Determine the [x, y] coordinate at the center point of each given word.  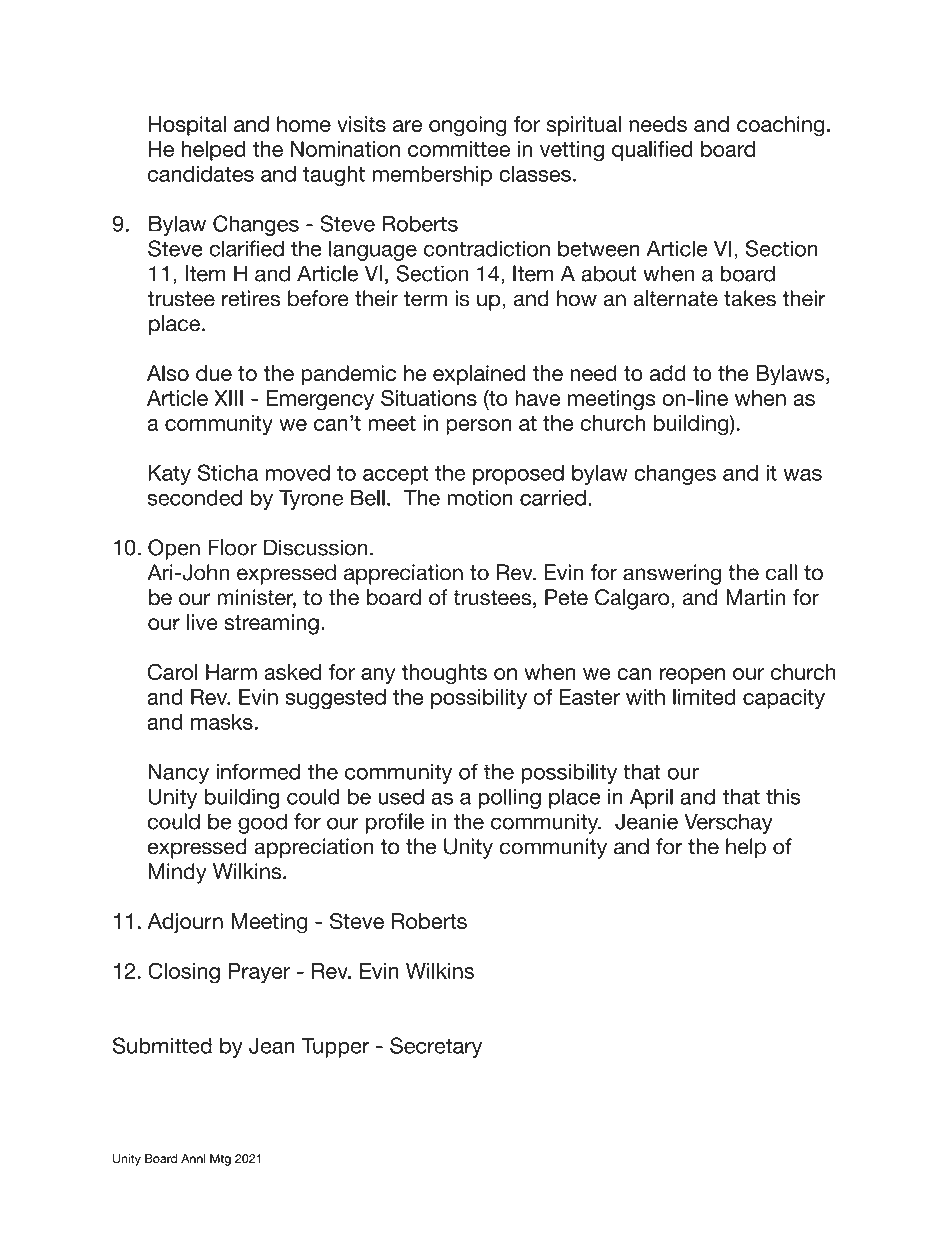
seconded [194, 497]
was [802, 475]
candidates [200, 174]
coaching [780, 126]
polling [510, 798]
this [783, 796]
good [262, 823]
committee [459, 149]
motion [480, 497]
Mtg [220, 1160]
